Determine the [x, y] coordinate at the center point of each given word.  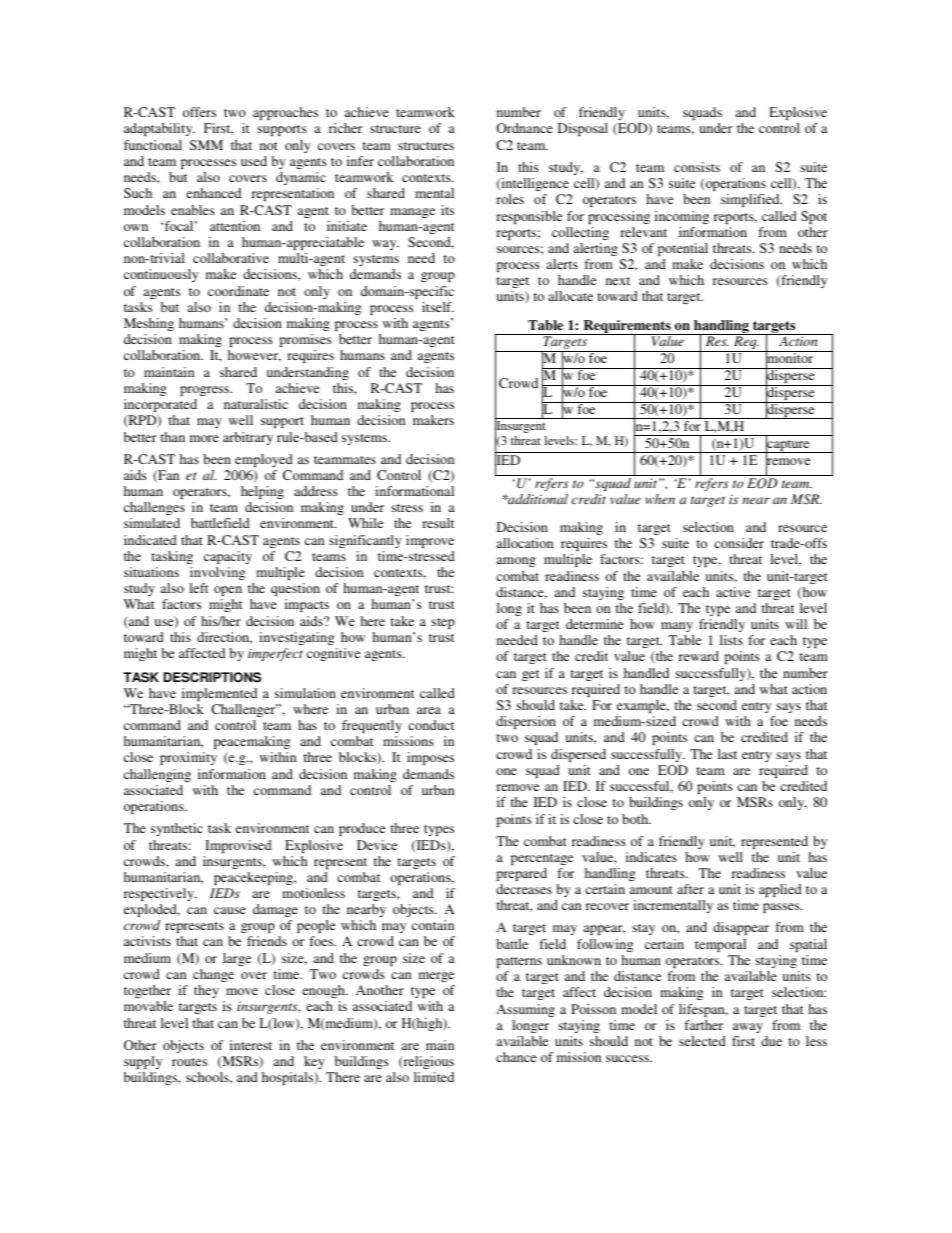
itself [438, 307]
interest [251, 1045]
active [733, 592]
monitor [790, 358]
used [254, 161]
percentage [542, 859]
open [228, 591]
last [727, 754]
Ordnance [524, 128]
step [443, 623]
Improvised [238, 846]
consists [697, 167]
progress [206, 391]
